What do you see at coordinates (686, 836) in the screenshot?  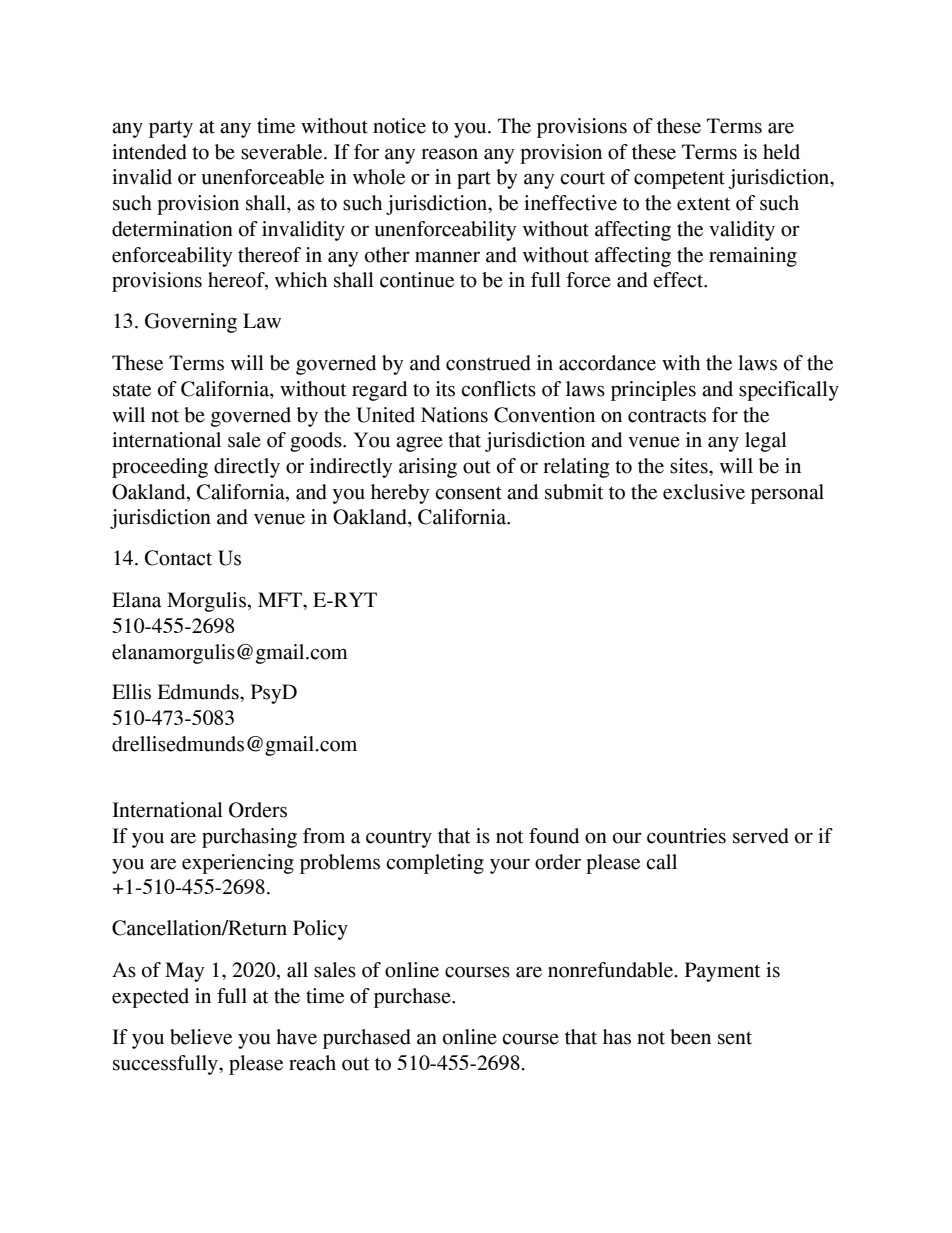 I see `countries` at bounding box center [686, 836].
